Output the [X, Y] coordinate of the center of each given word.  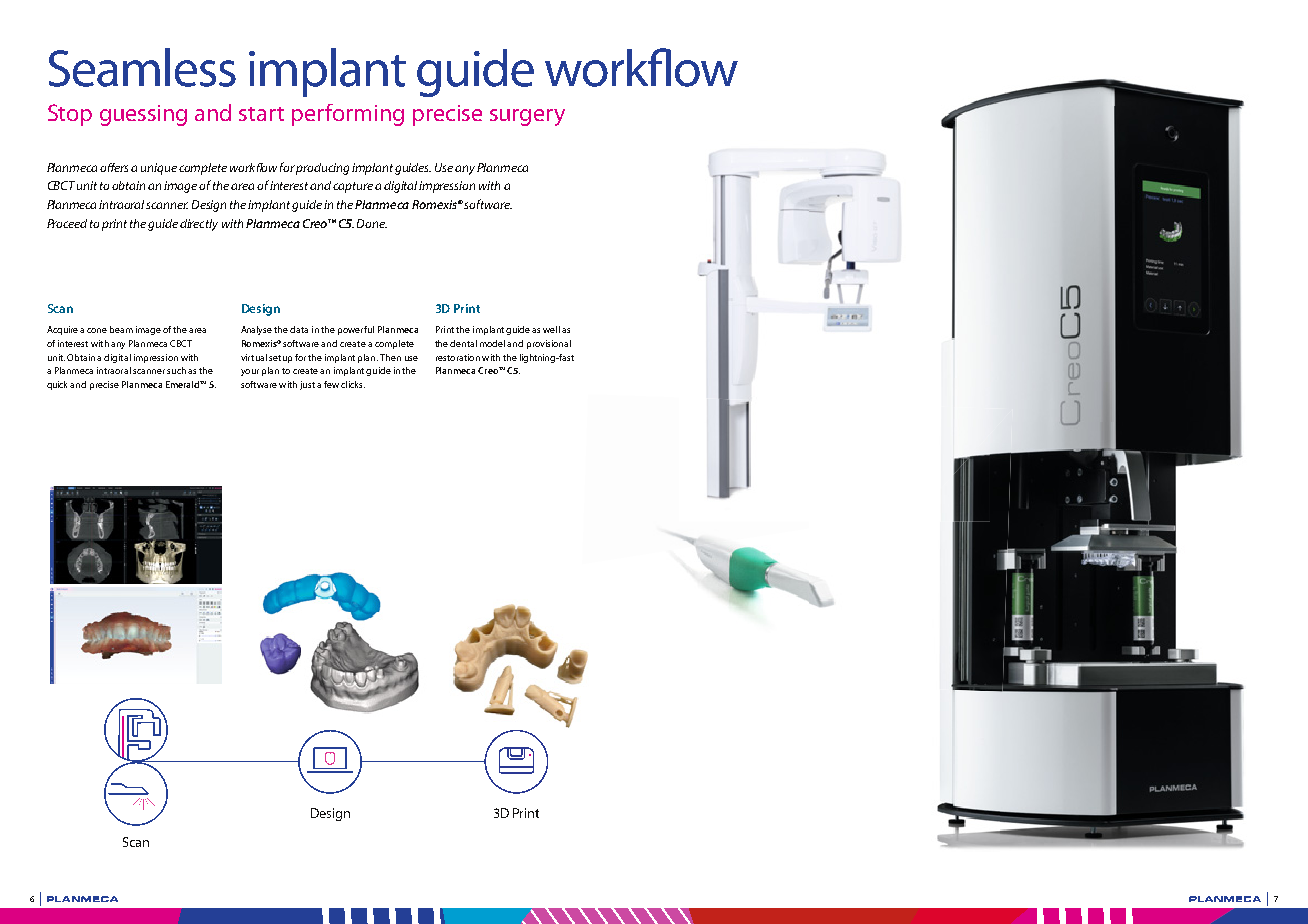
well [551, 329]
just [307, 385]
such [176, 370]
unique [159, 169]
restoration [458, 357]
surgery [527, 117]
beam [121, 329]
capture [353, 187]
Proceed [67, 223]
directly [199, 225]
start [261, 114]
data [299, 329]
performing [348, 115]
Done [372, 223]
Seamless [142, 67]
